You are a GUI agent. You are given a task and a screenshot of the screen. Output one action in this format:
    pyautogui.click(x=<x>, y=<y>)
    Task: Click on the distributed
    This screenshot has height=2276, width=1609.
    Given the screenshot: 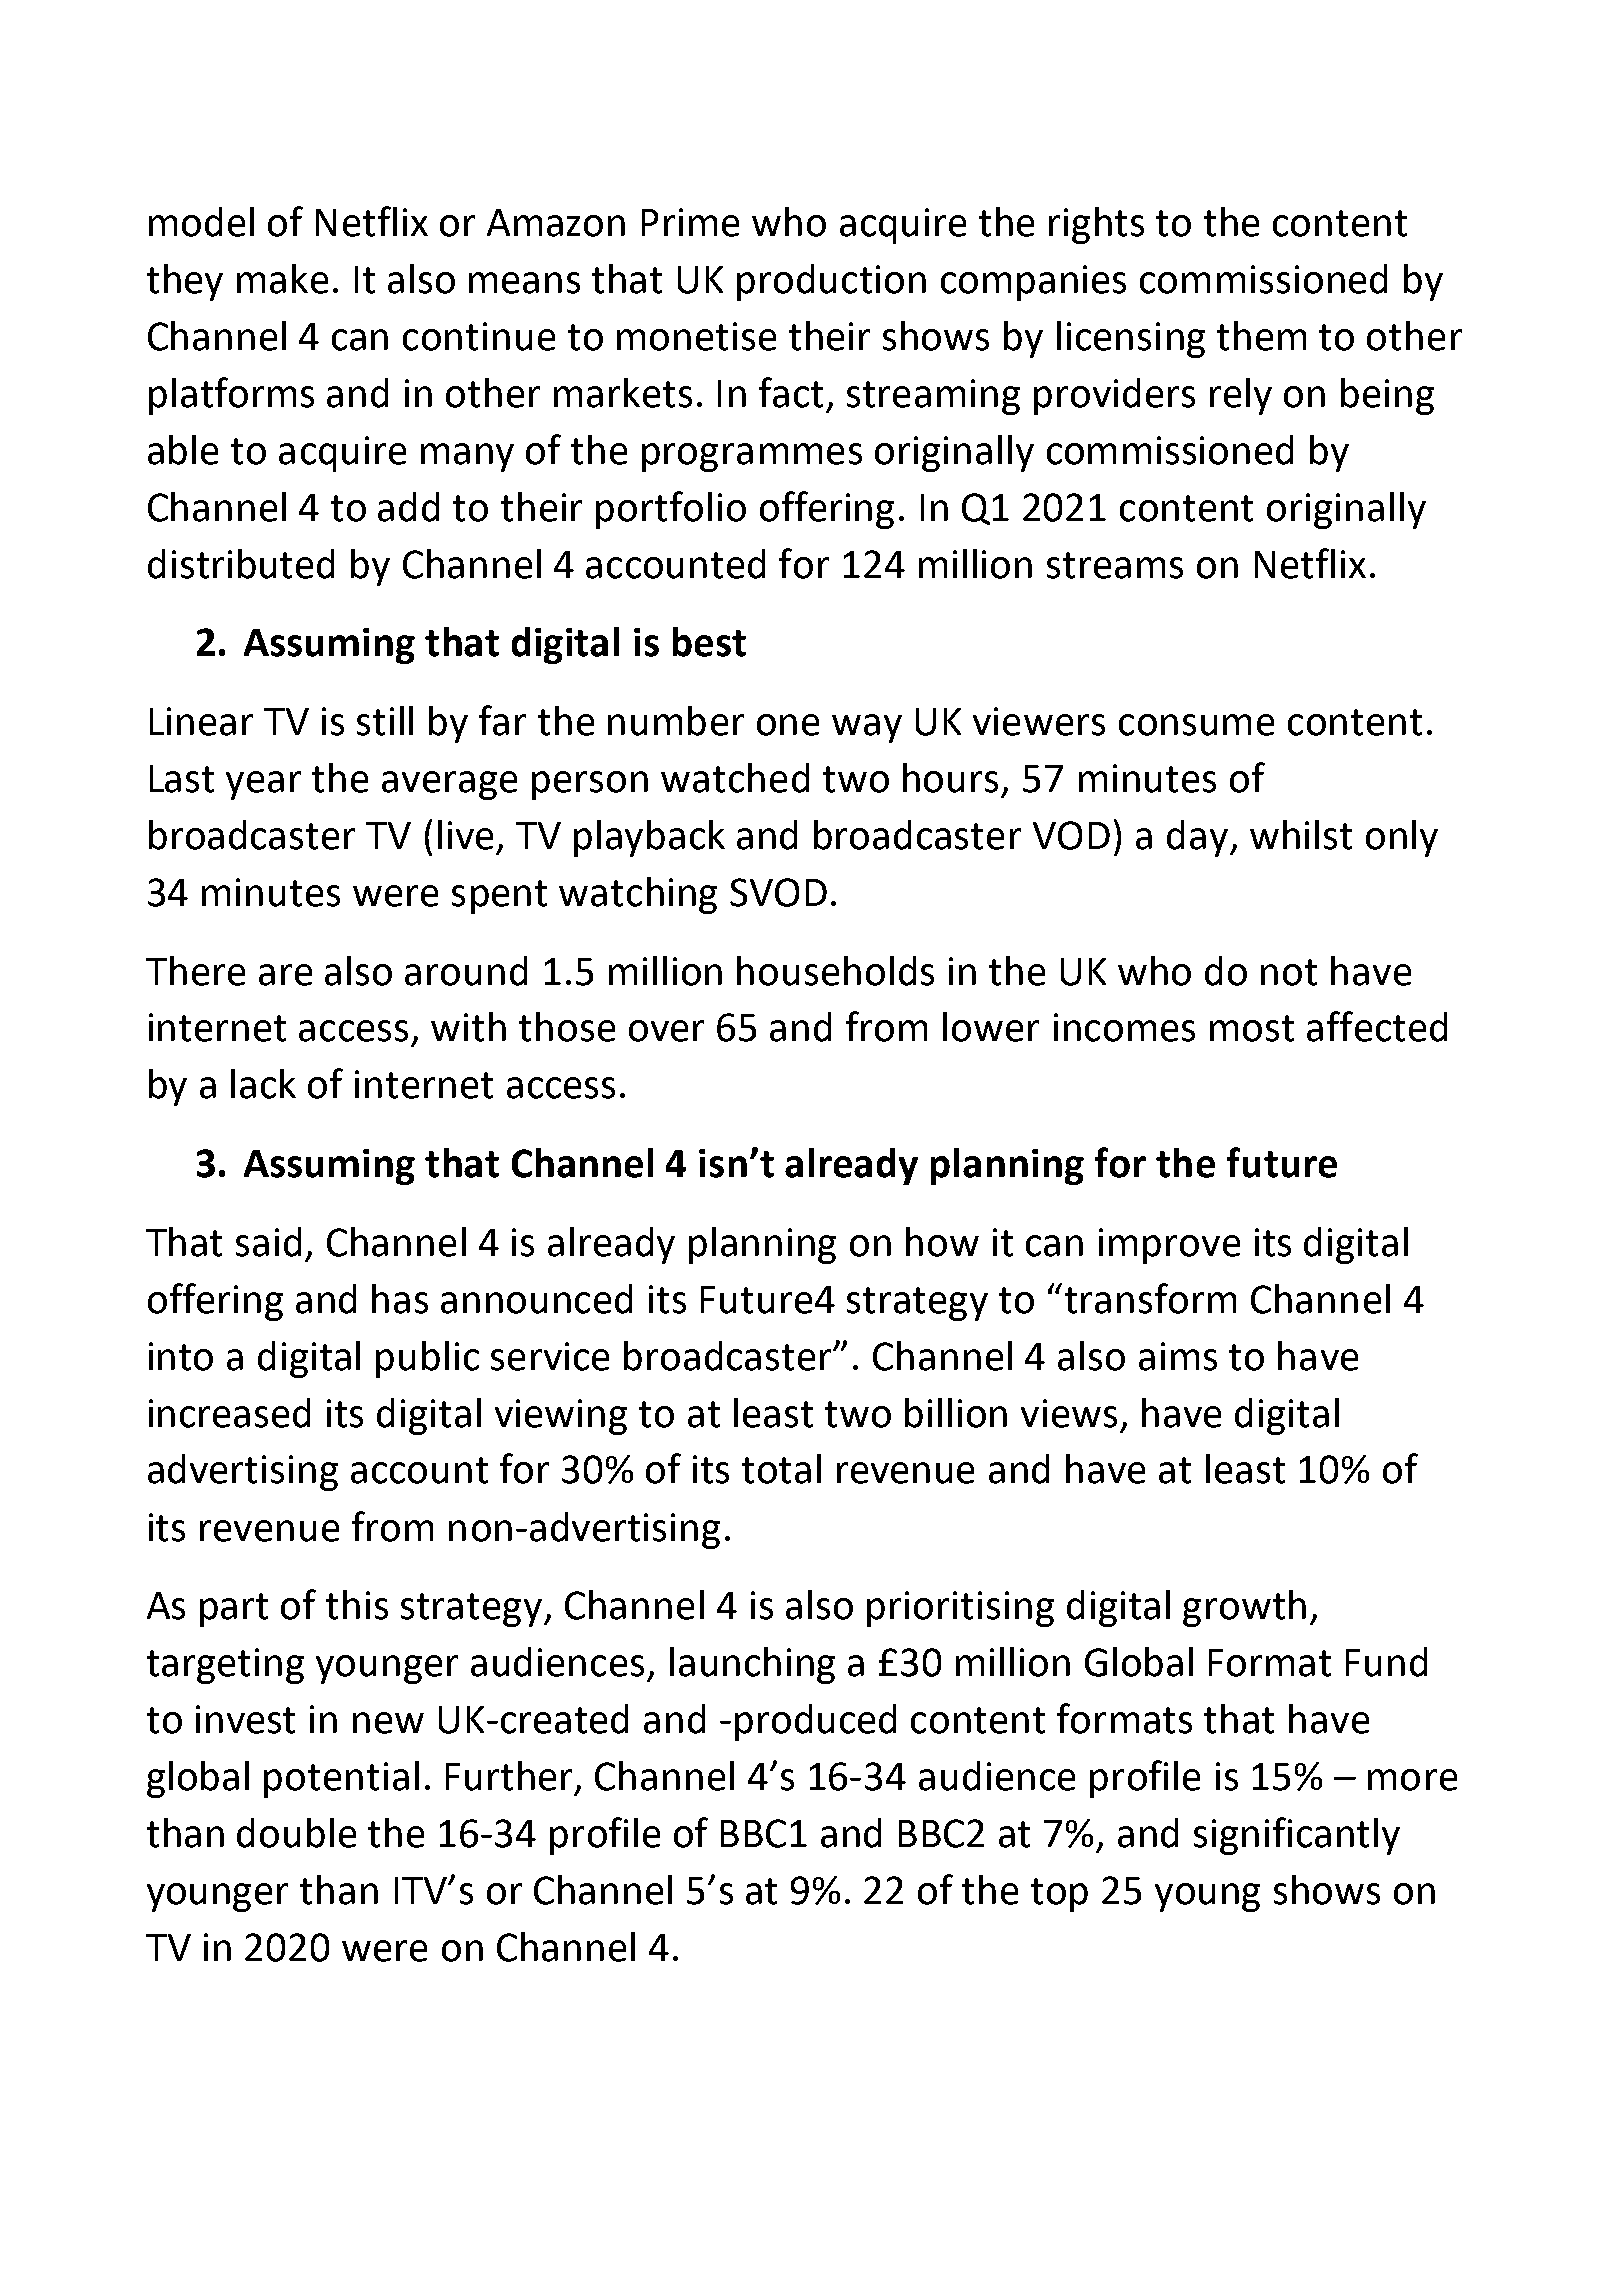 What is the action you would take?
    pyautogui.click(x=241, y=564)
